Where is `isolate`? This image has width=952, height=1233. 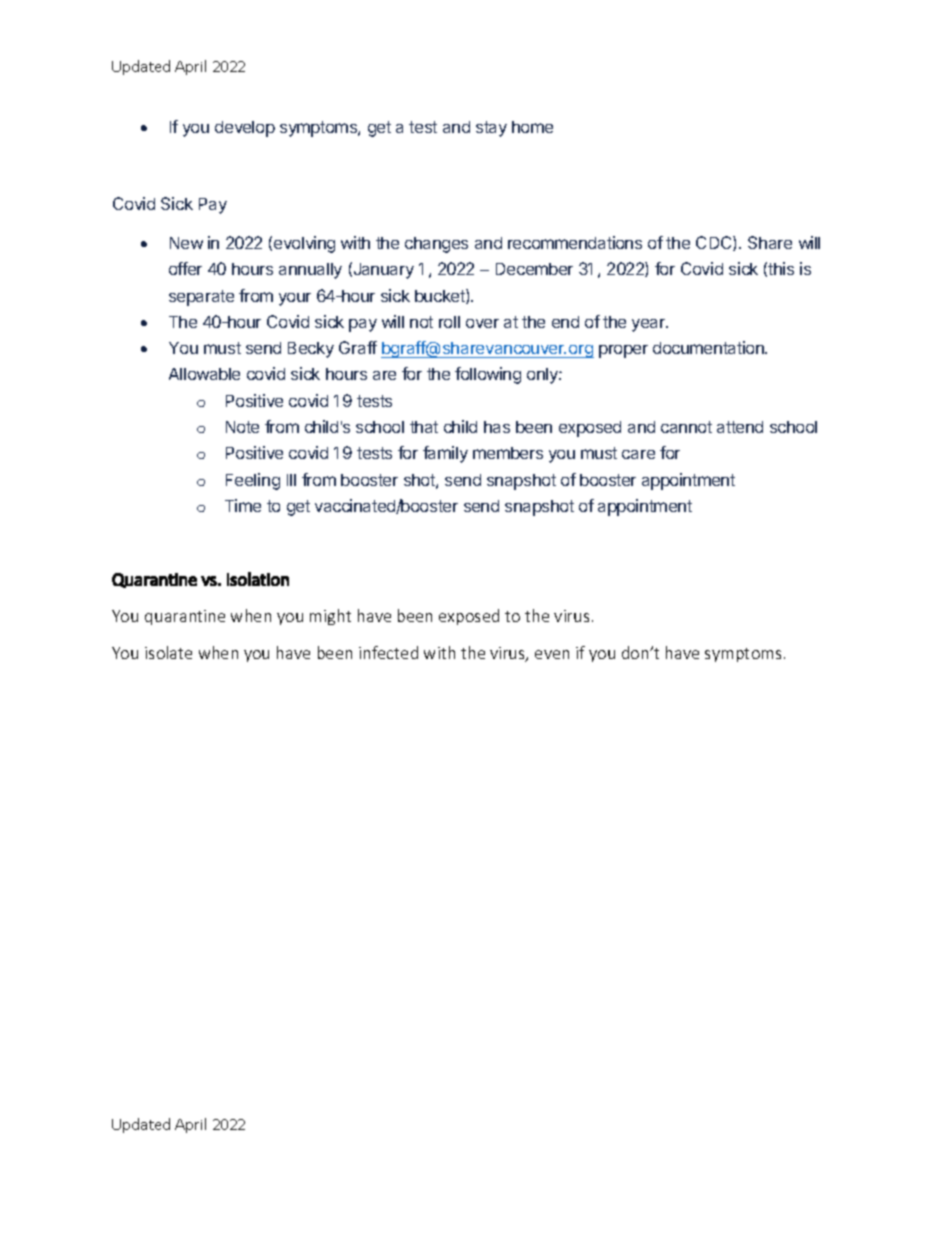
isolate is located at coordinates (168, 652).
